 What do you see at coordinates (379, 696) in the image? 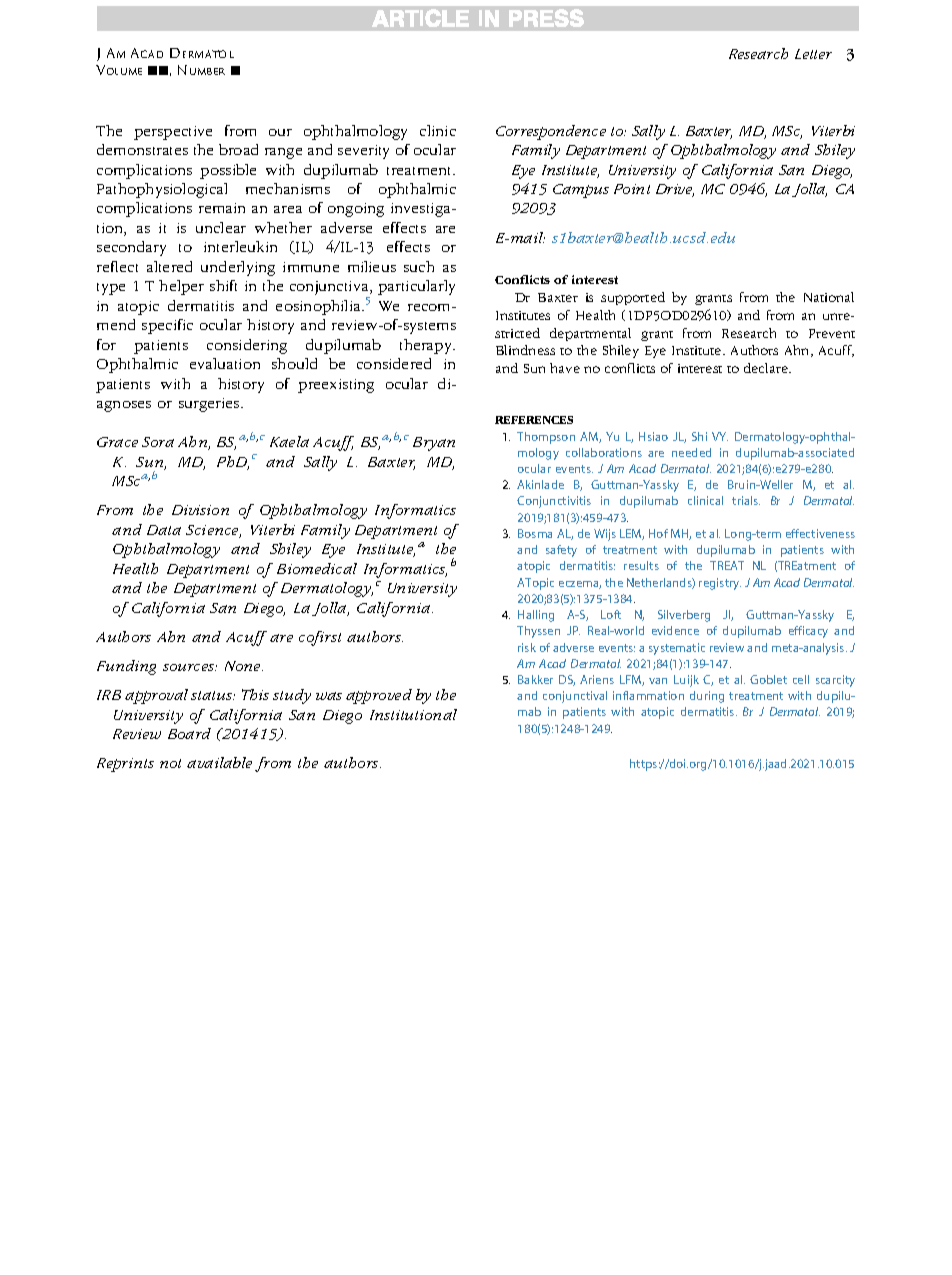
I see `approved` at bounding box center [379, 696].
